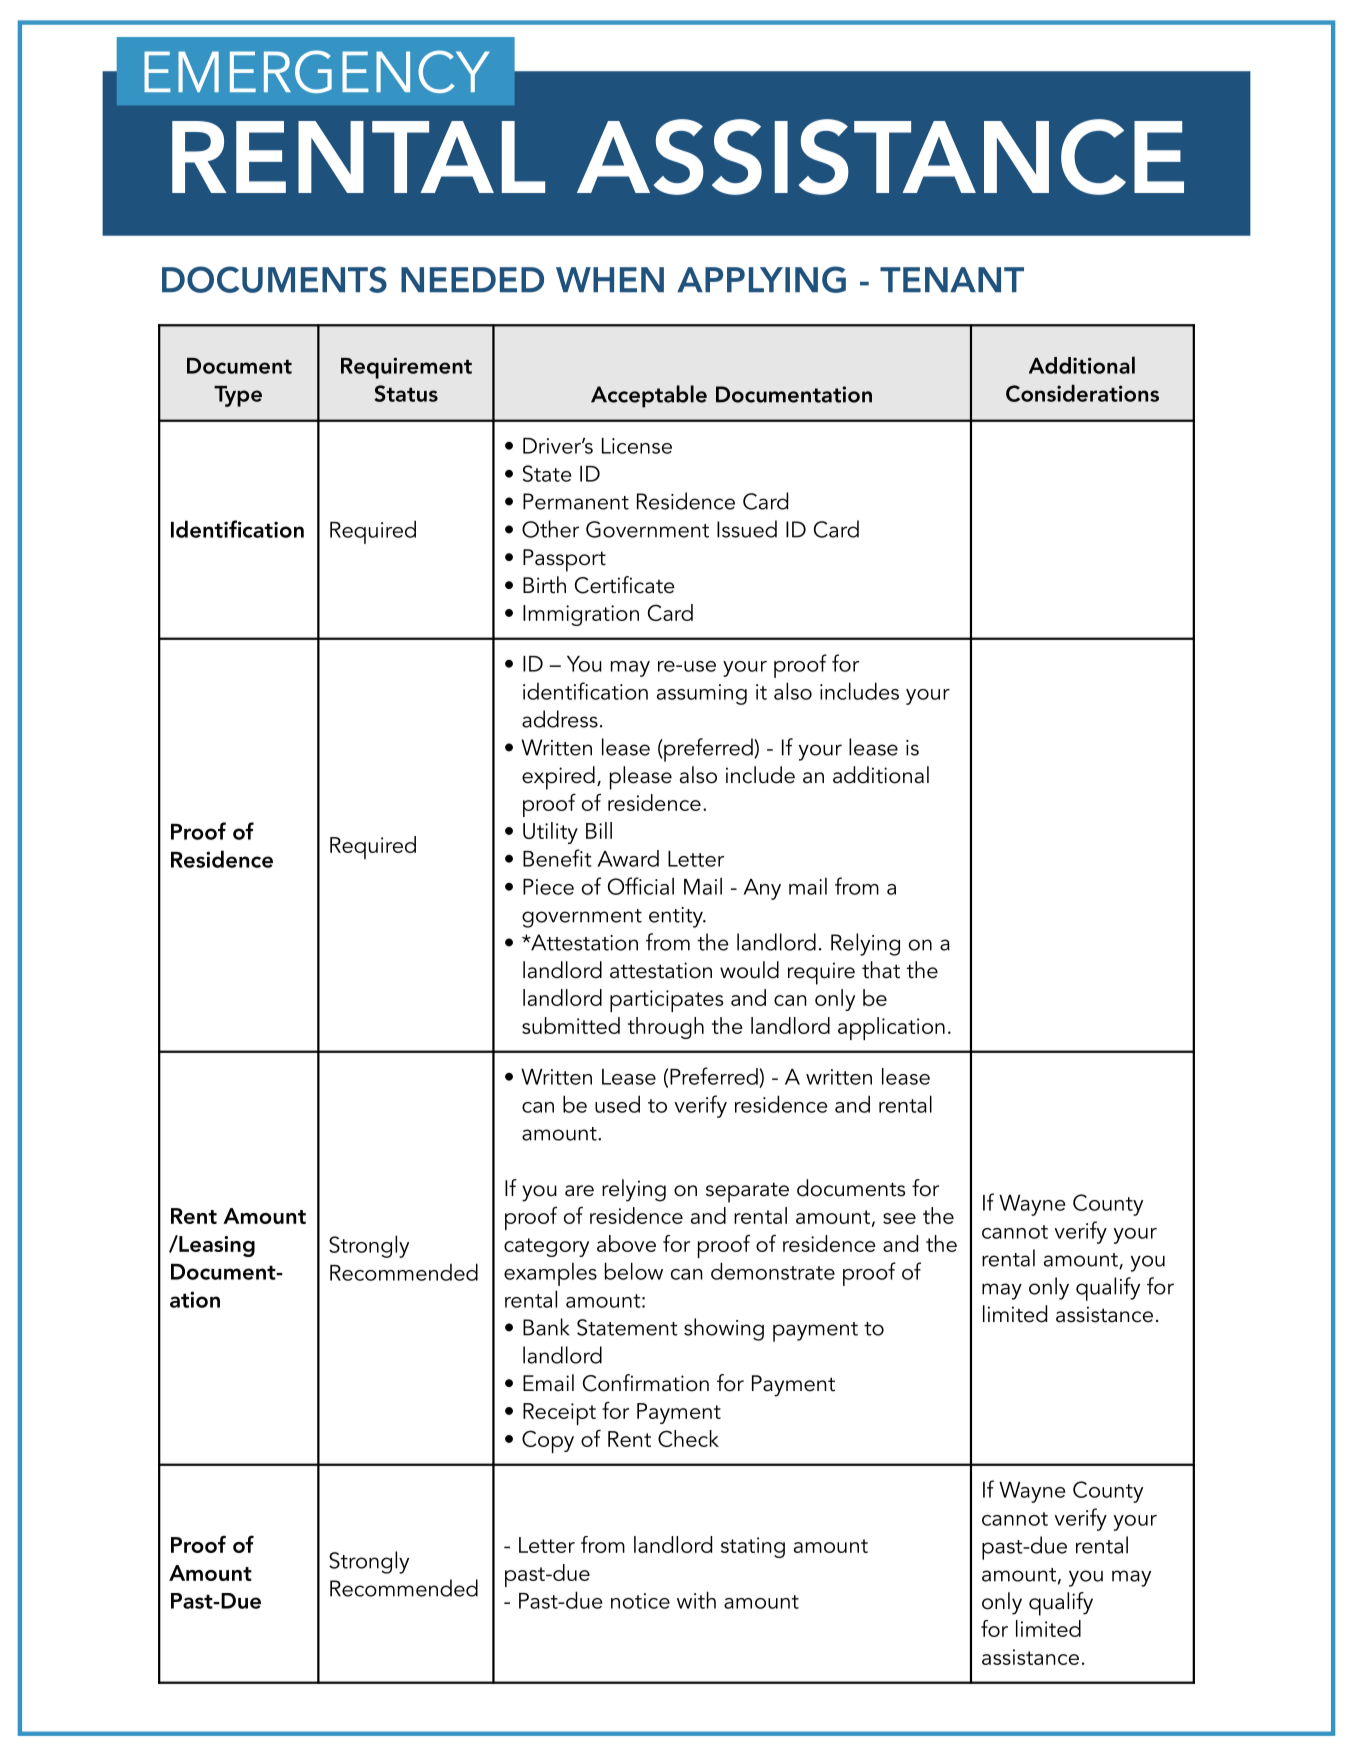 Image resolution: width=1353 pixels, height=1751 pixels. I want to click on TENANT, so click(952, 279).
